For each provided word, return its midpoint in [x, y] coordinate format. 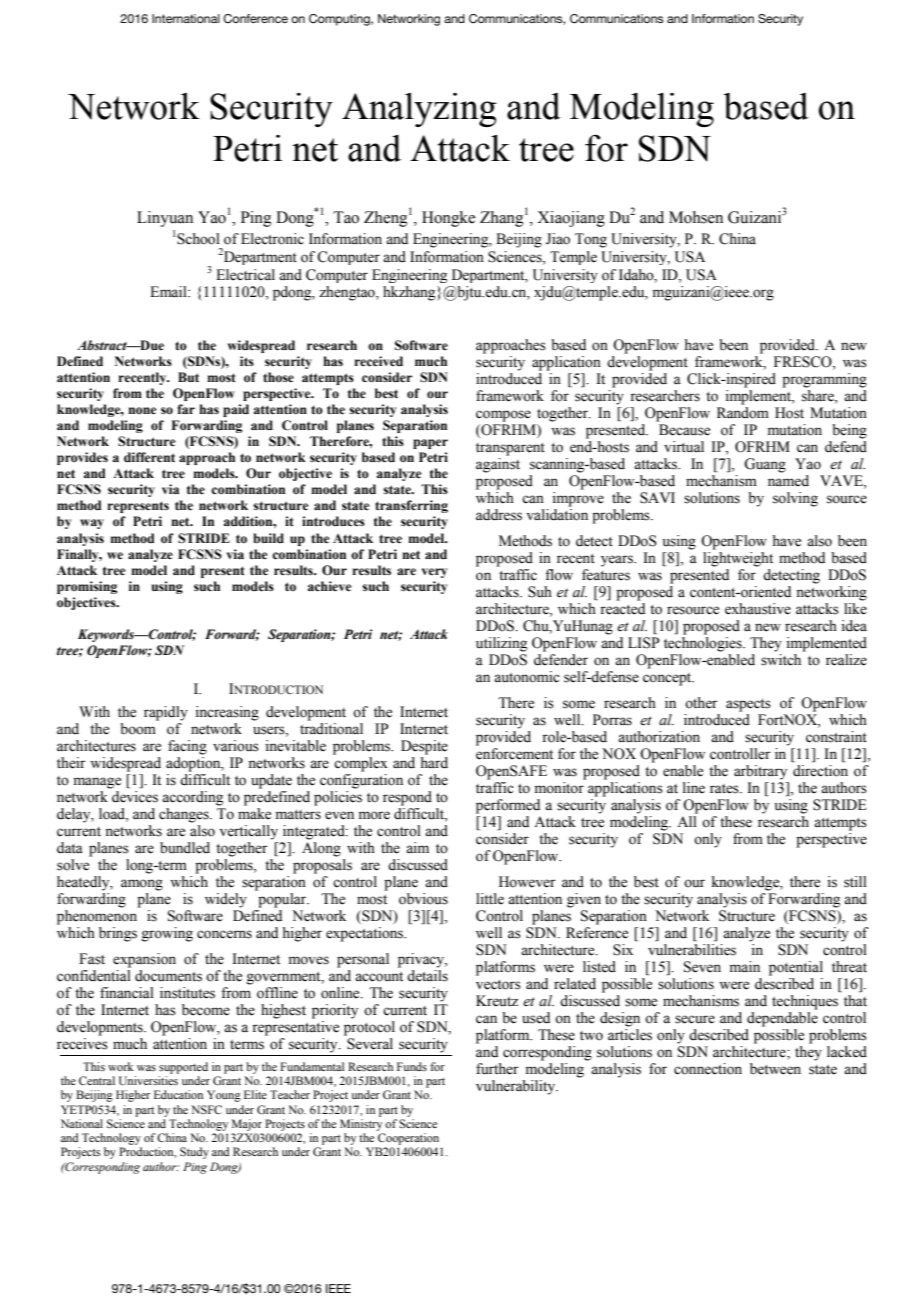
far [186, 409]
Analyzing [419, 110]
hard [434, 763]
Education [178, 1094]
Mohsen [696, 217]
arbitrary [760, 772]
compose [503, 416]
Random [743, 413]
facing [187, 747]
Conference [255, 19]
